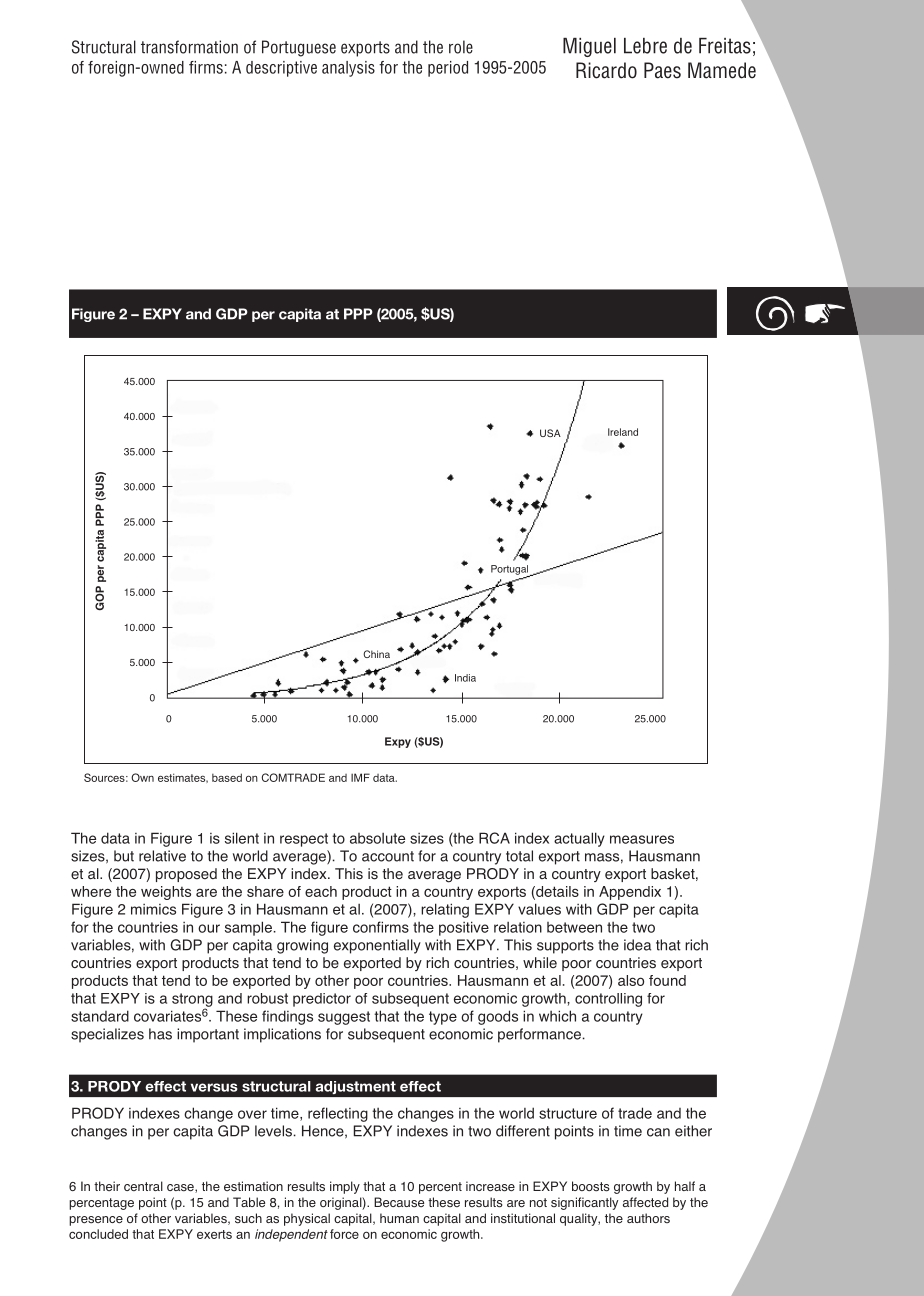 This screenshot has width=924, height=1296. What do you see at coordinates (623, 432) in the screenshot?
I see `Ireland` at bounding box center [623, 432].
